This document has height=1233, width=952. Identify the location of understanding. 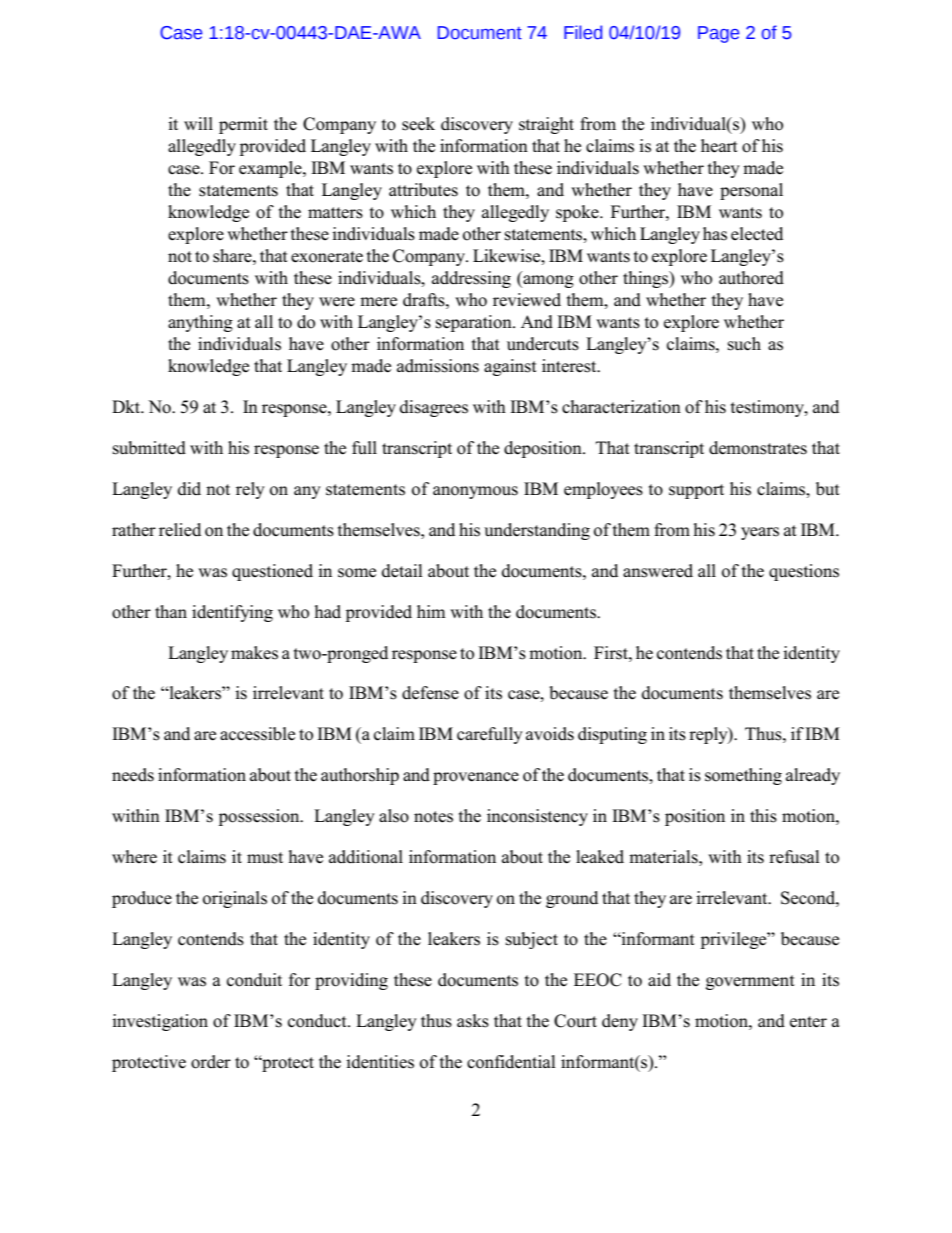
(537, 531).
